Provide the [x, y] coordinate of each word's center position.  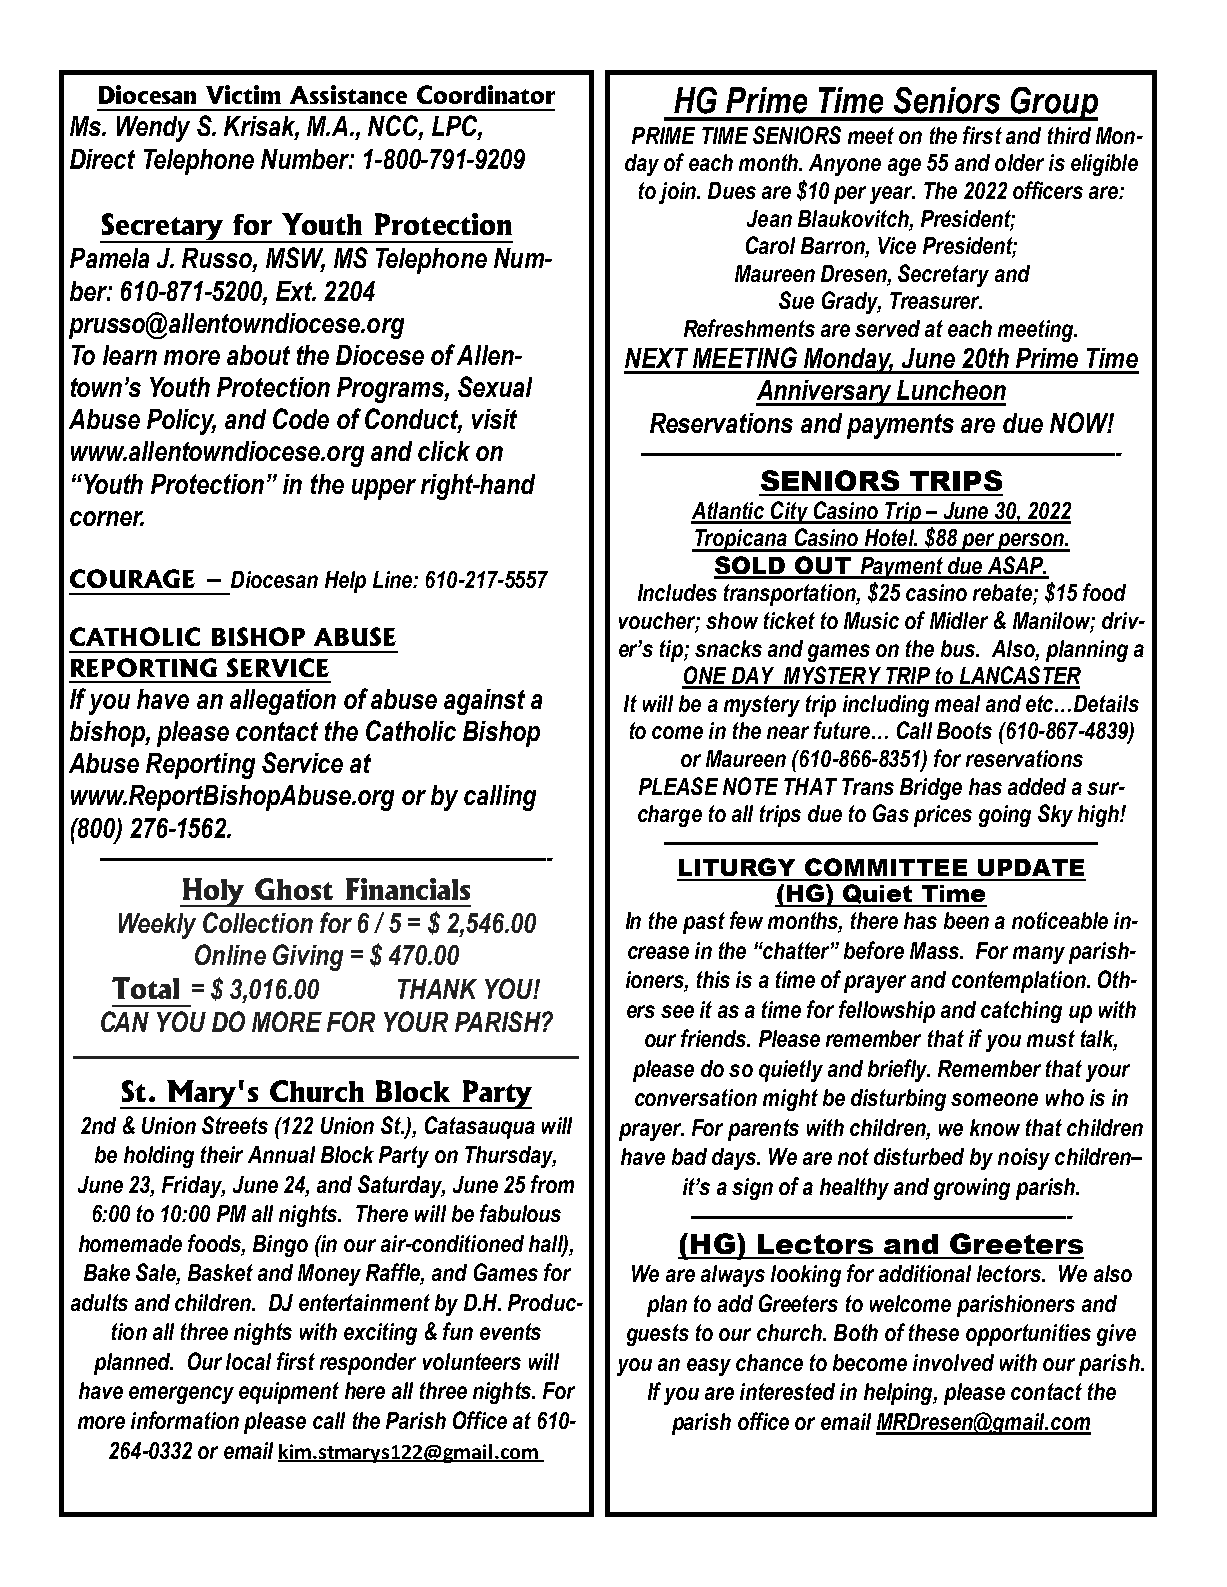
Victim [243, 94]
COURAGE [132, 578]
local [248, 1361]
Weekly [157, 926]
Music [871, 620]
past [704, 923]
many [1039, 955]
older [1019, 162]
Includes [677, 592]
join [678, 193]
